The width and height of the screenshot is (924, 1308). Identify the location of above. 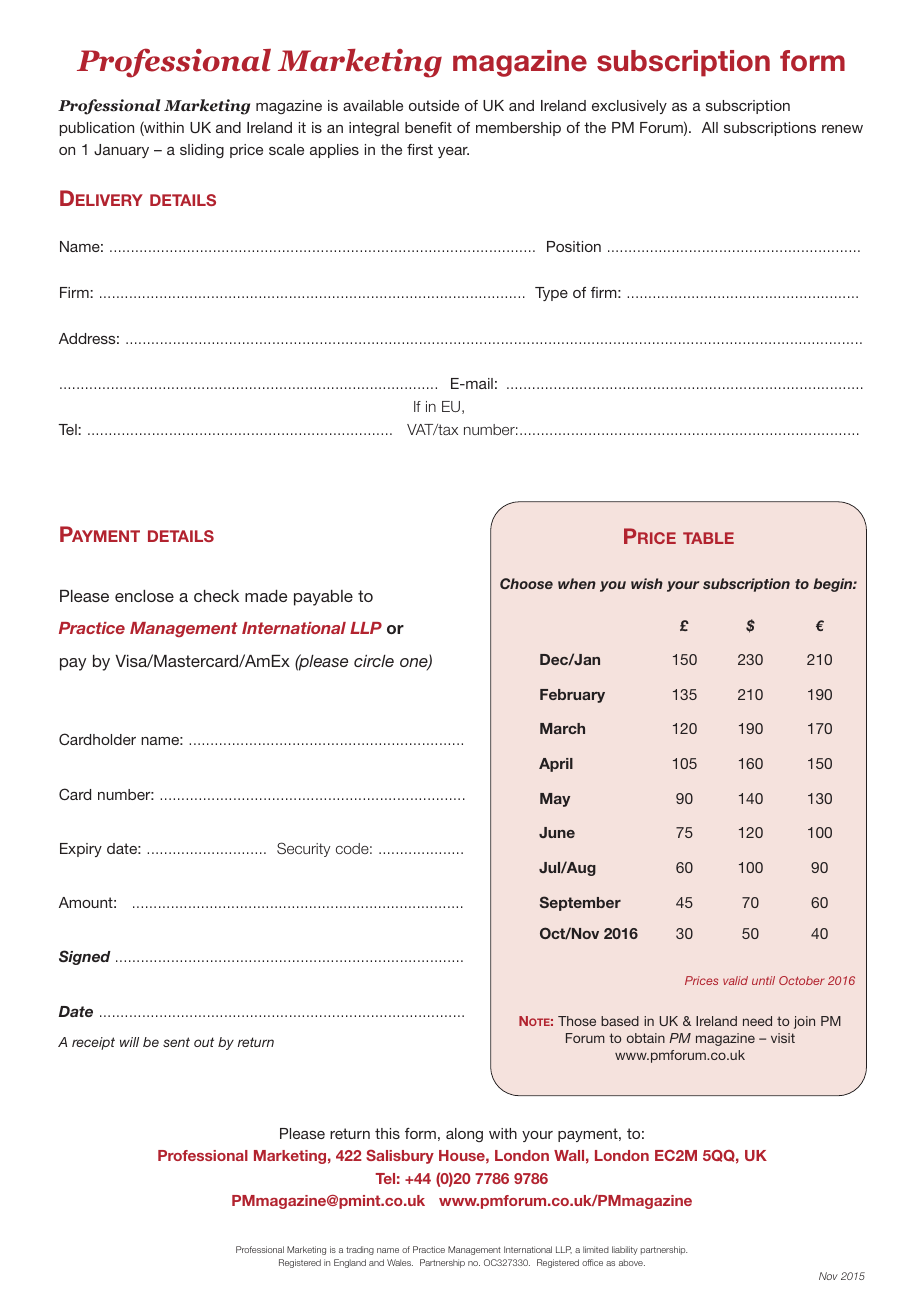
(632, 1262).
